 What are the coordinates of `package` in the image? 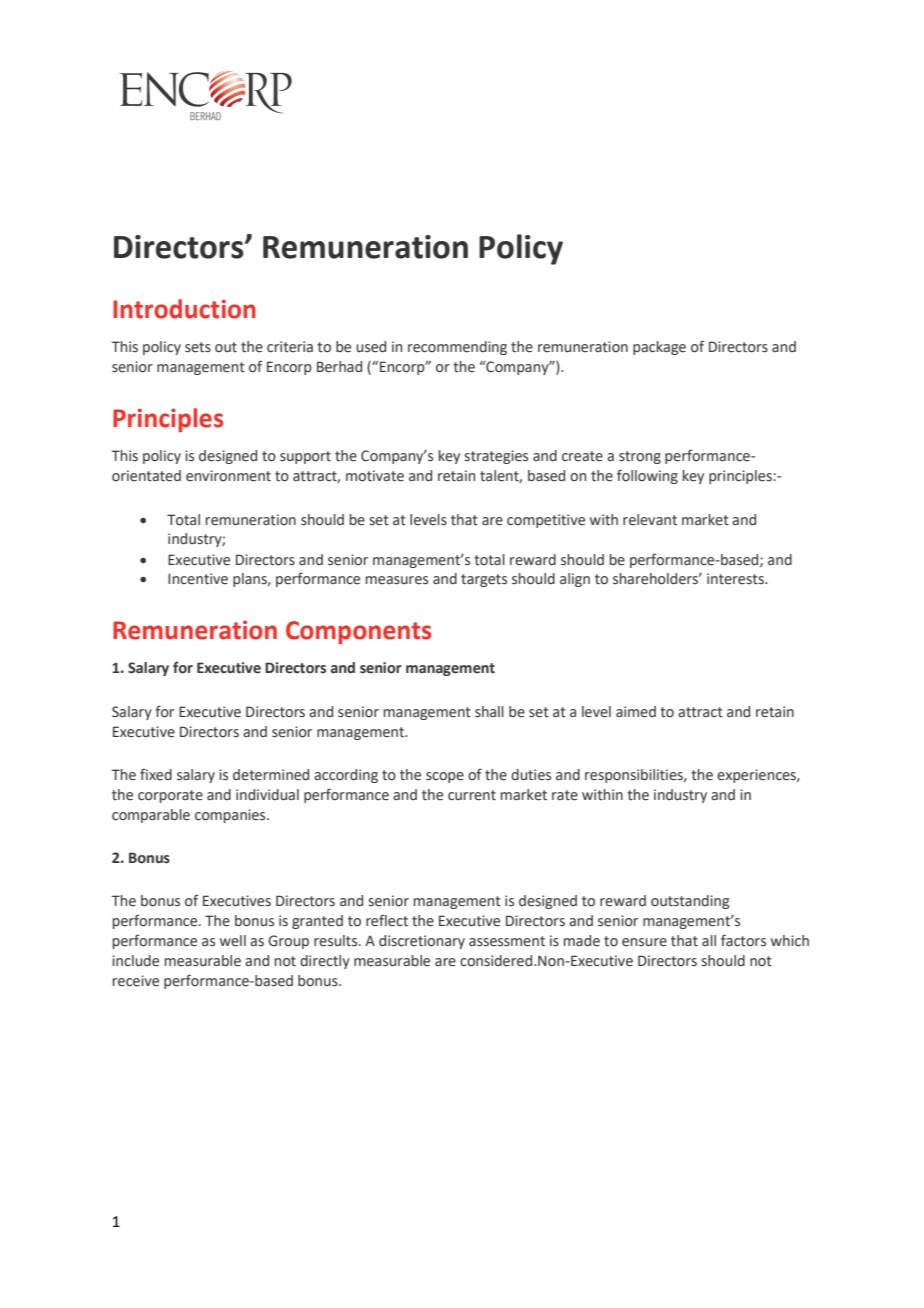 It's located at (659, 348).
